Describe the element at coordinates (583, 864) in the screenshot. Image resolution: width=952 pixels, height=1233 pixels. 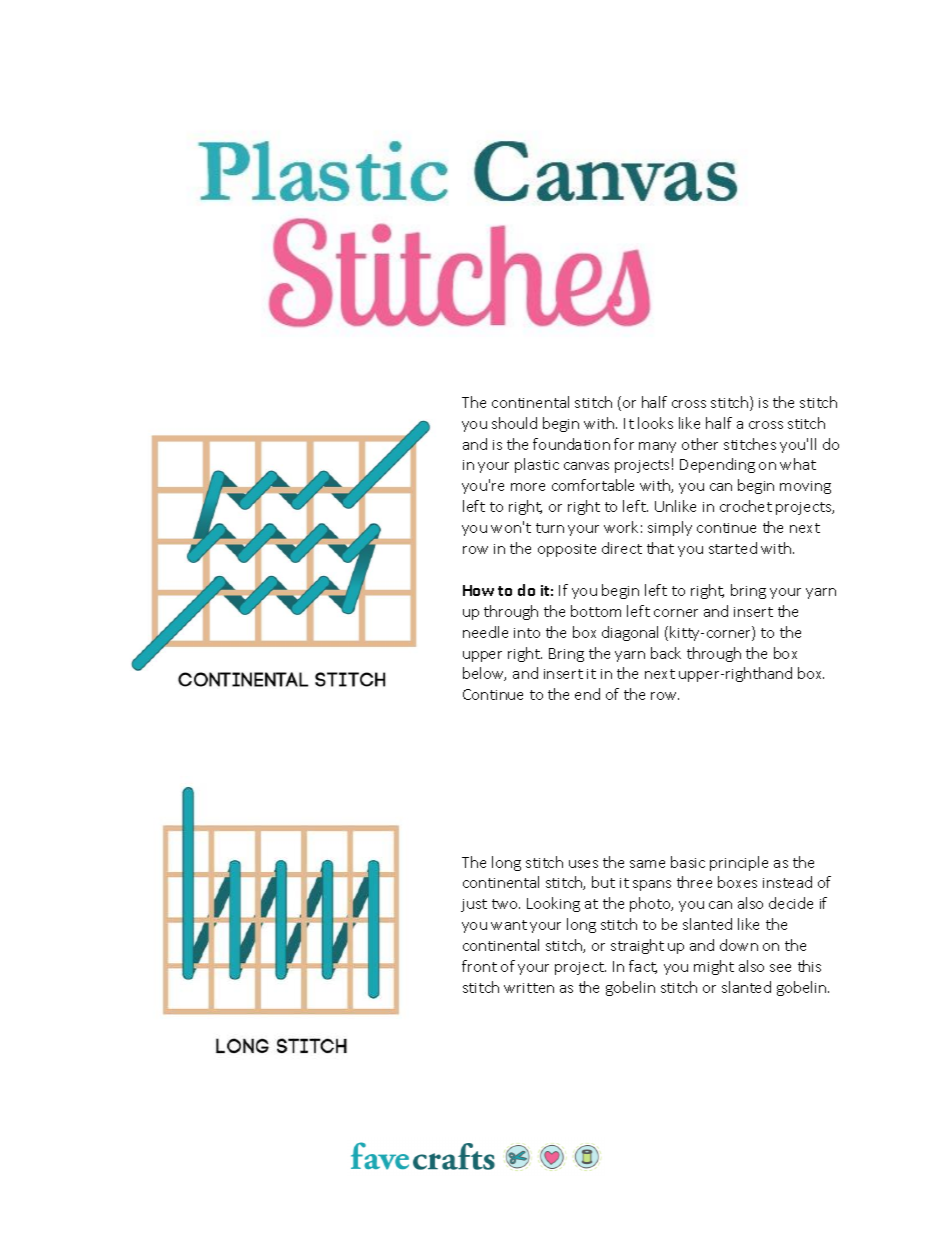
I see `uses` at that location.
